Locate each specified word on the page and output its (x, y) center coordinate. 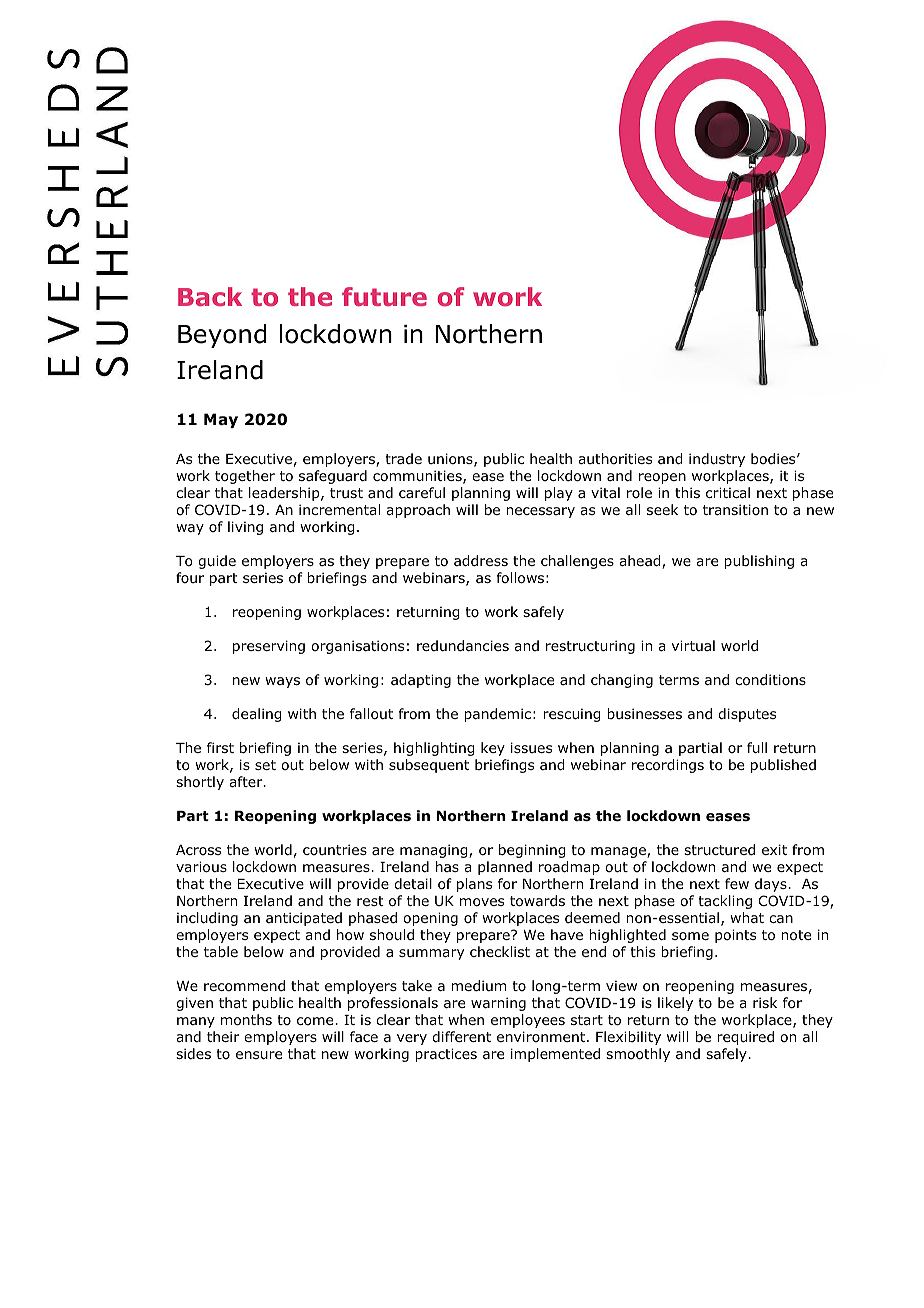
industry (717, 460)
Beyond (222, 336)
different (461, 1036)
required (745, 1038)
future (384, 296)
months (246, 1020)
